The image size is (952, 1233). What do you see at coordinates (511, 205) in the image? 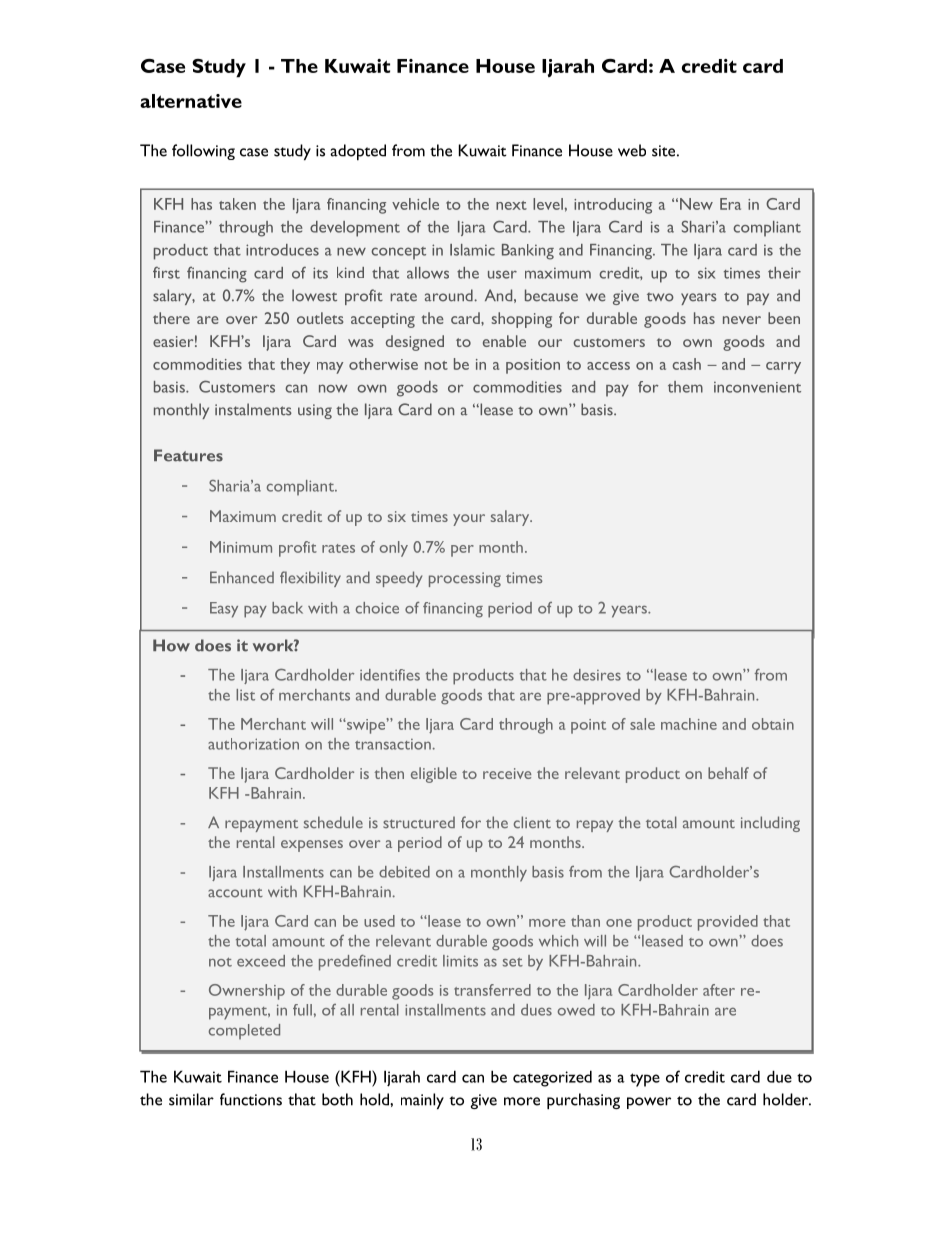
I see `next` at bounding box center [511, 205].
